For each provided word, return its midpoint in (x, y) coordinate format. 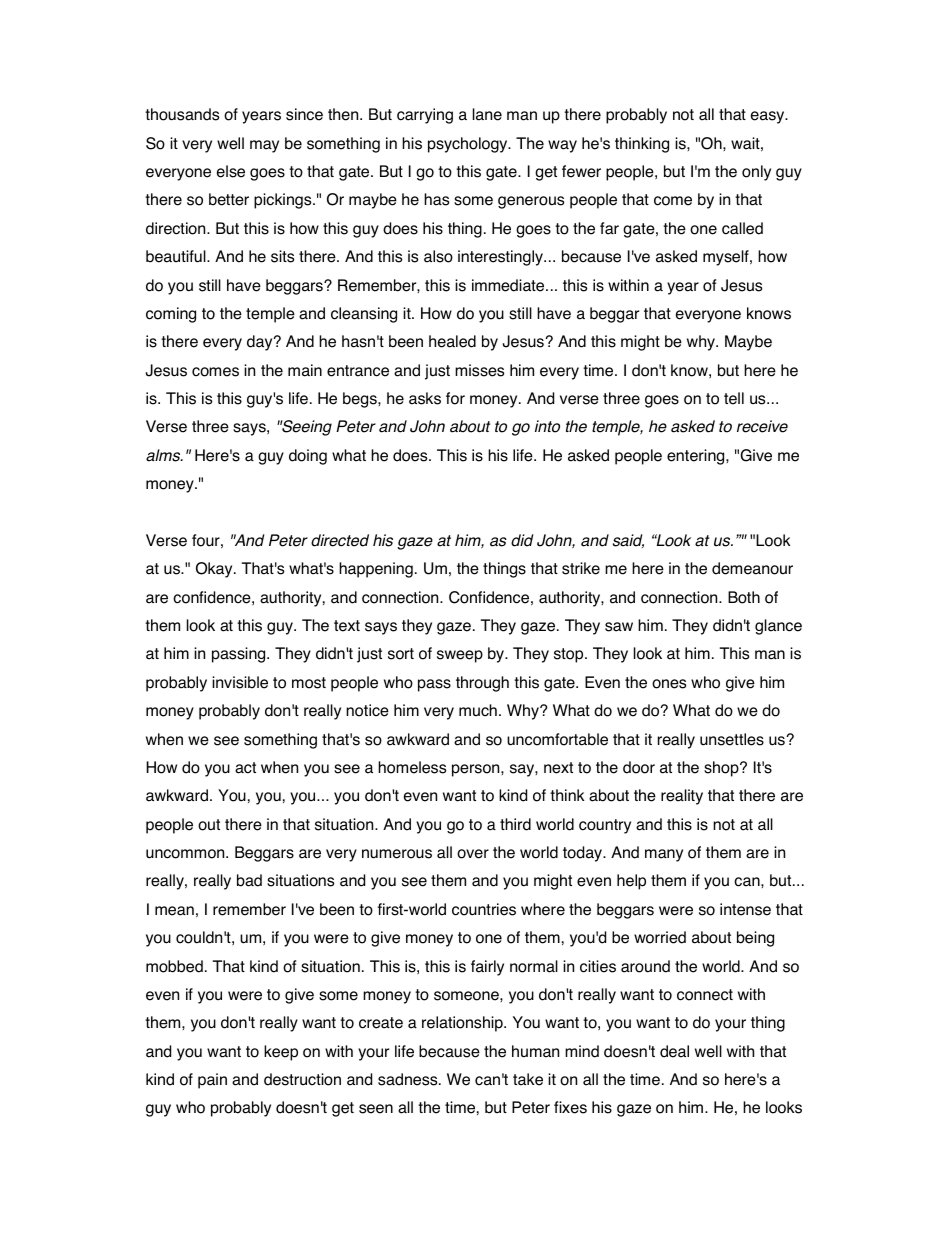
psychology (469, 145)
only (756, 173)
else (231, 171)
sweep (460, 656)
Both (744, 597)
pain (212, 1081)
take (528, 1079)
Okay (215, 570)
